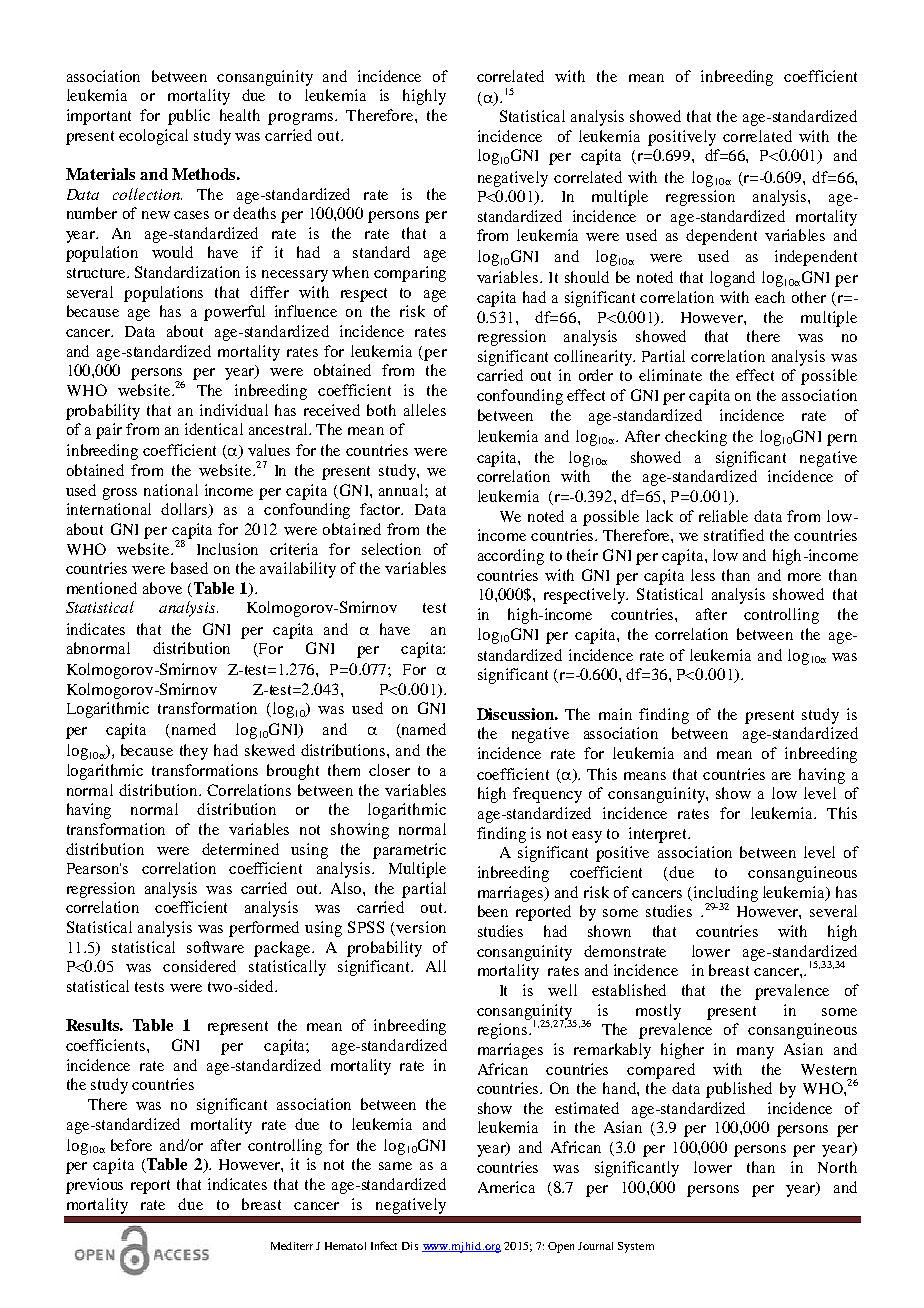 This screenshot has width=924, height=1308. I want to click on they, so click(194, 752).
